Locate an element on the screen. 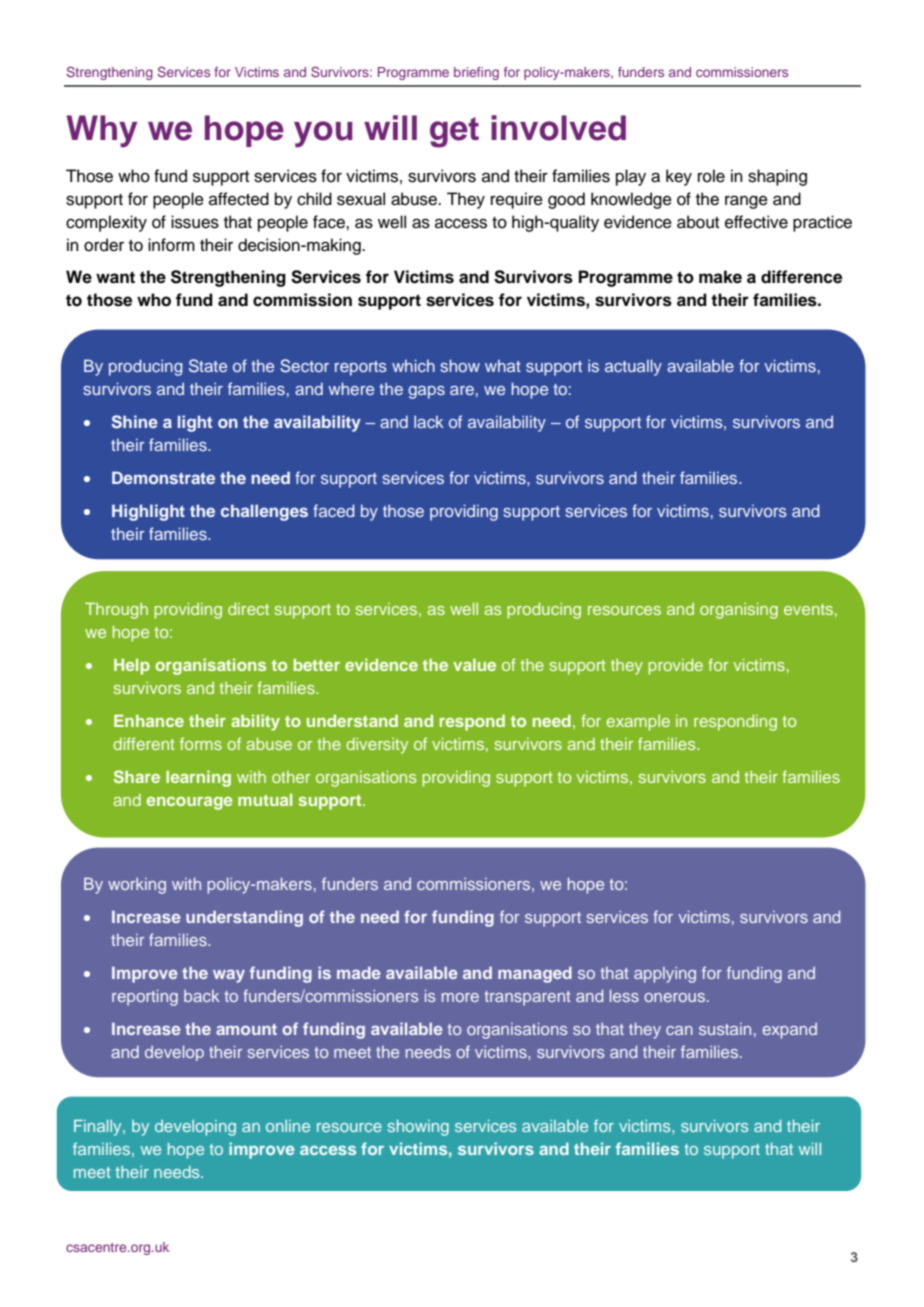 The width and height of the screenshot is (924, 1307). learning is located at coordinates (198, 778).
